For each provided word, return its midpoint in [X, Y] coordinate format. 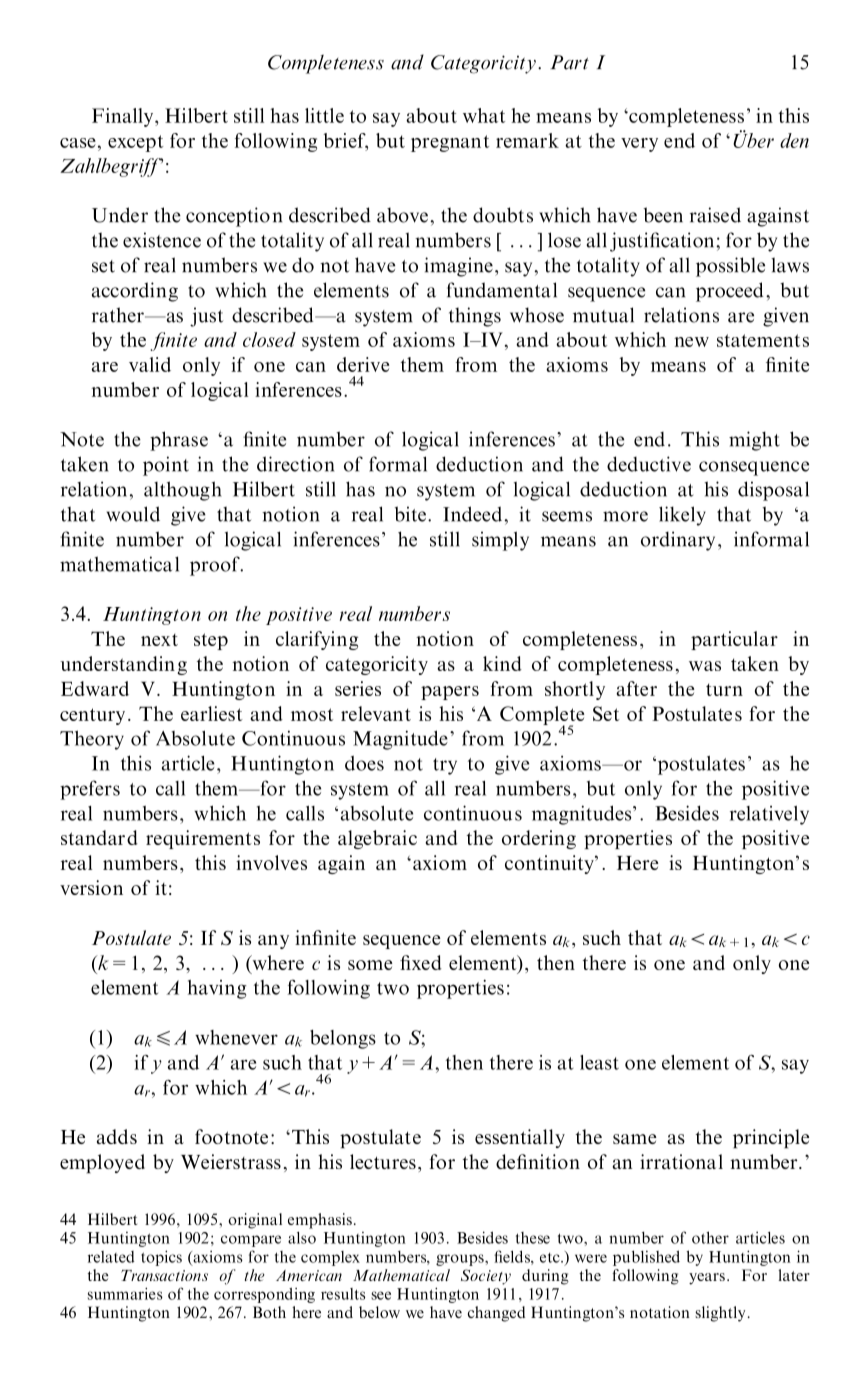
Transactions [164, 1275]
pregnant [450, 143]
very [639, 145]
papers [450, 693]
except [136, 143]
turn [724, 689]
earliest [212, 713]
